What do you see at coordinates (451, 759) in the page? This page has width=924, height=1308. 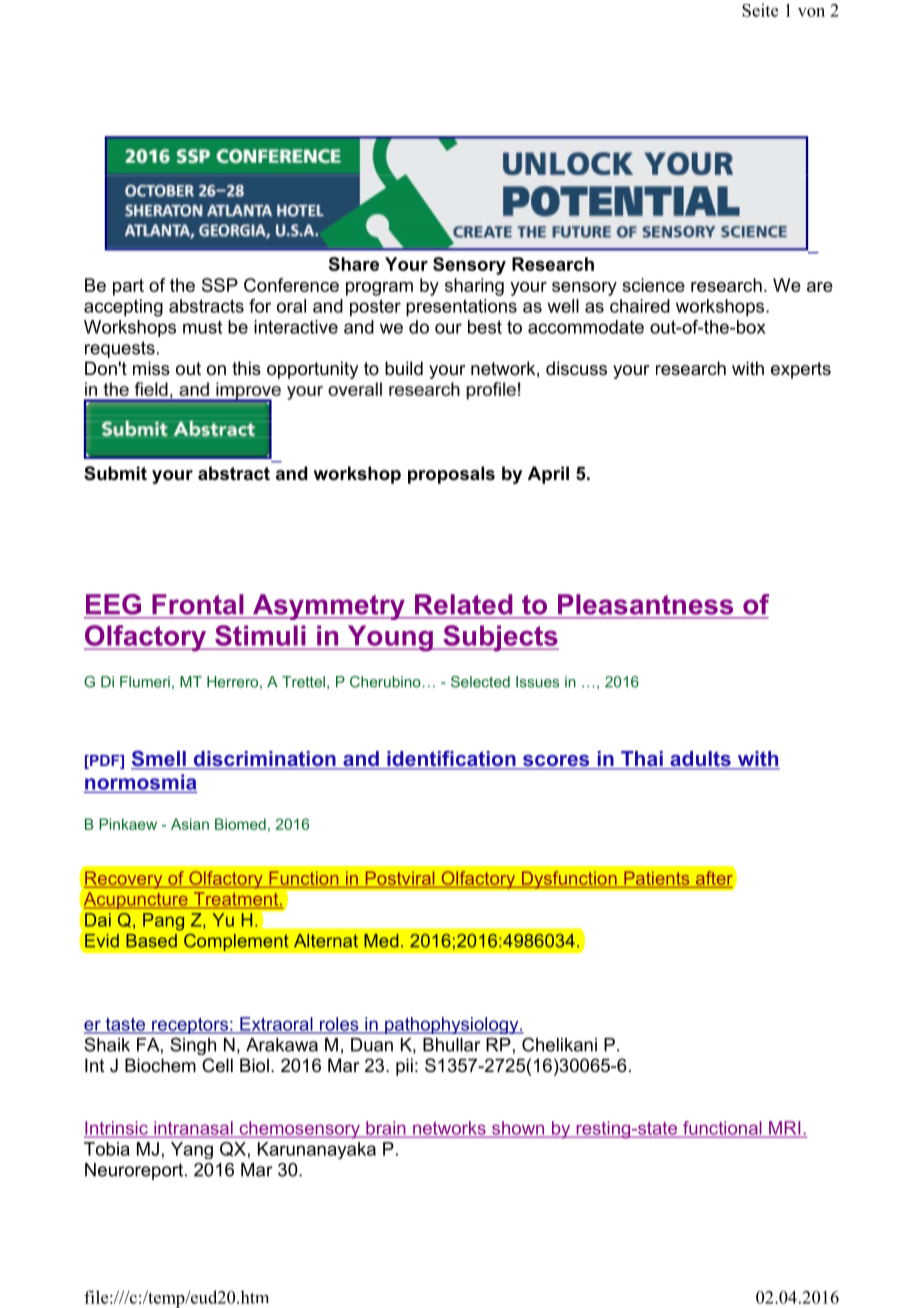 I see `identification` at bounding box center [451, 759].
